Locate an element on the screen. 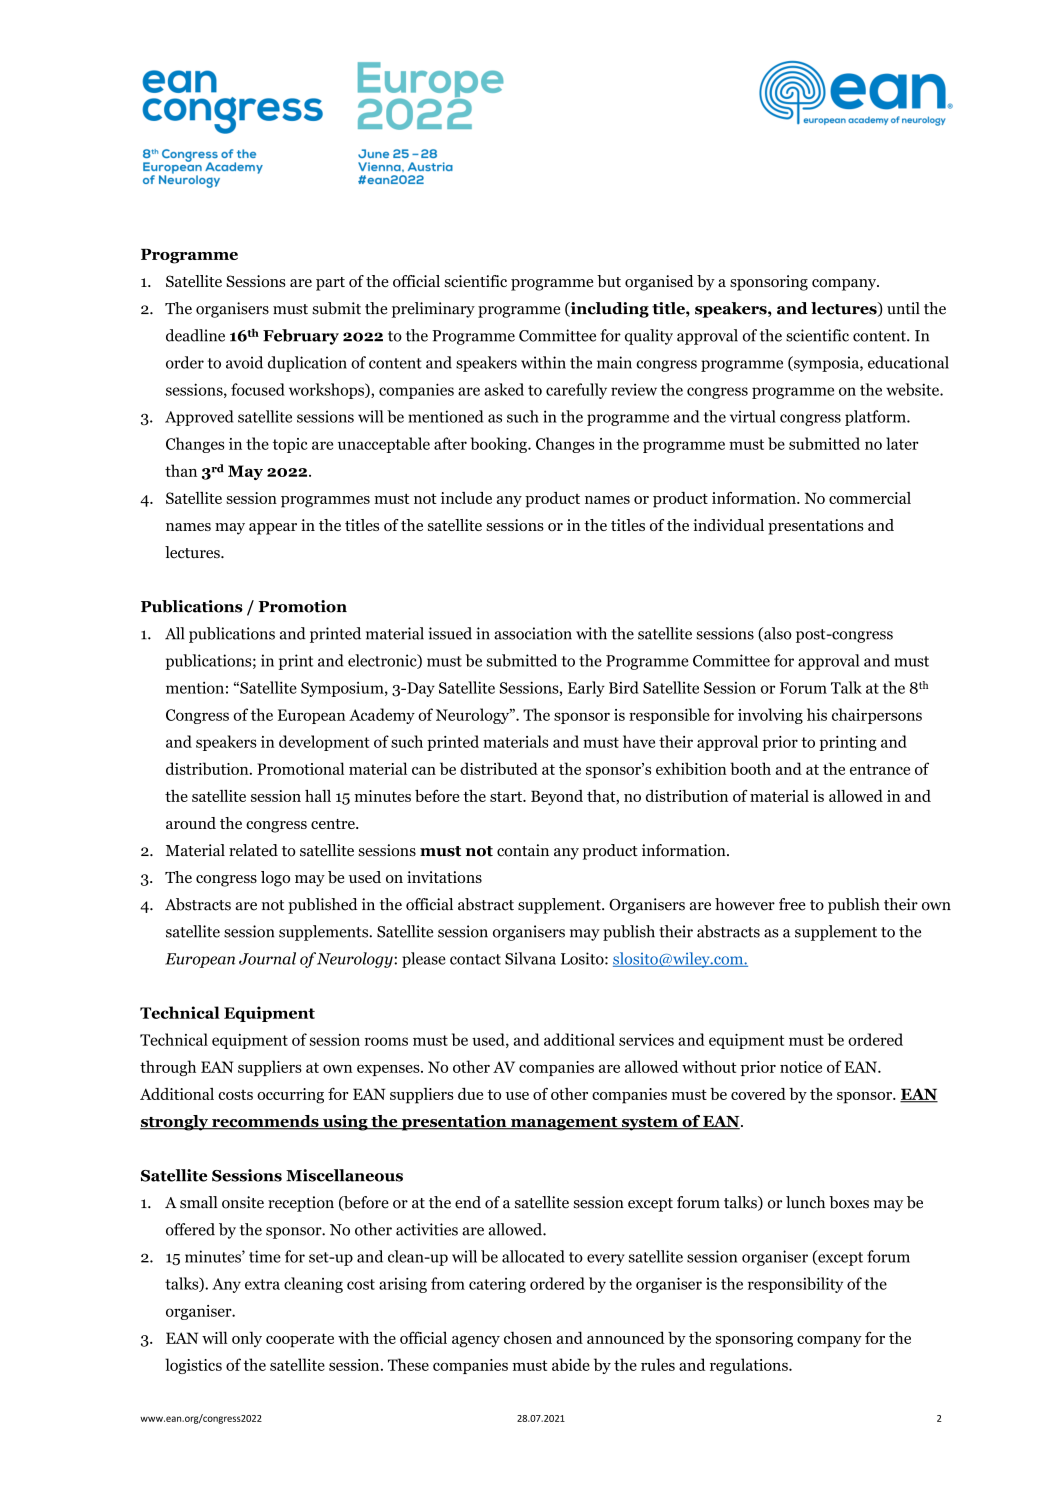 The height and width of the screenshot is (1487, 1051). Journal is located at coordinates (267, 958).
